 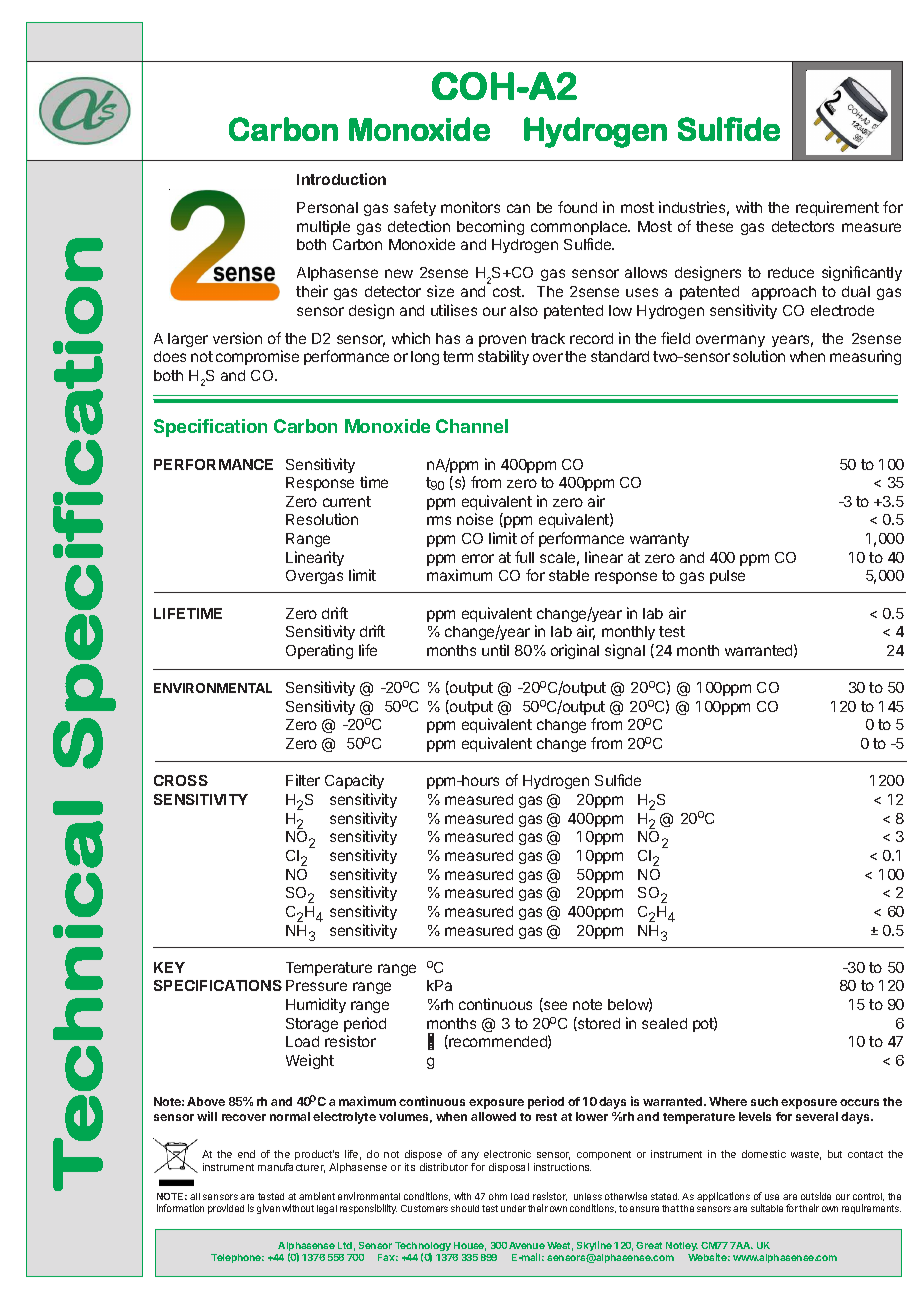 What do you see at coordinates (268, 1209) in the screenshot?
I see `given` at bounding box center [268, 1209].
